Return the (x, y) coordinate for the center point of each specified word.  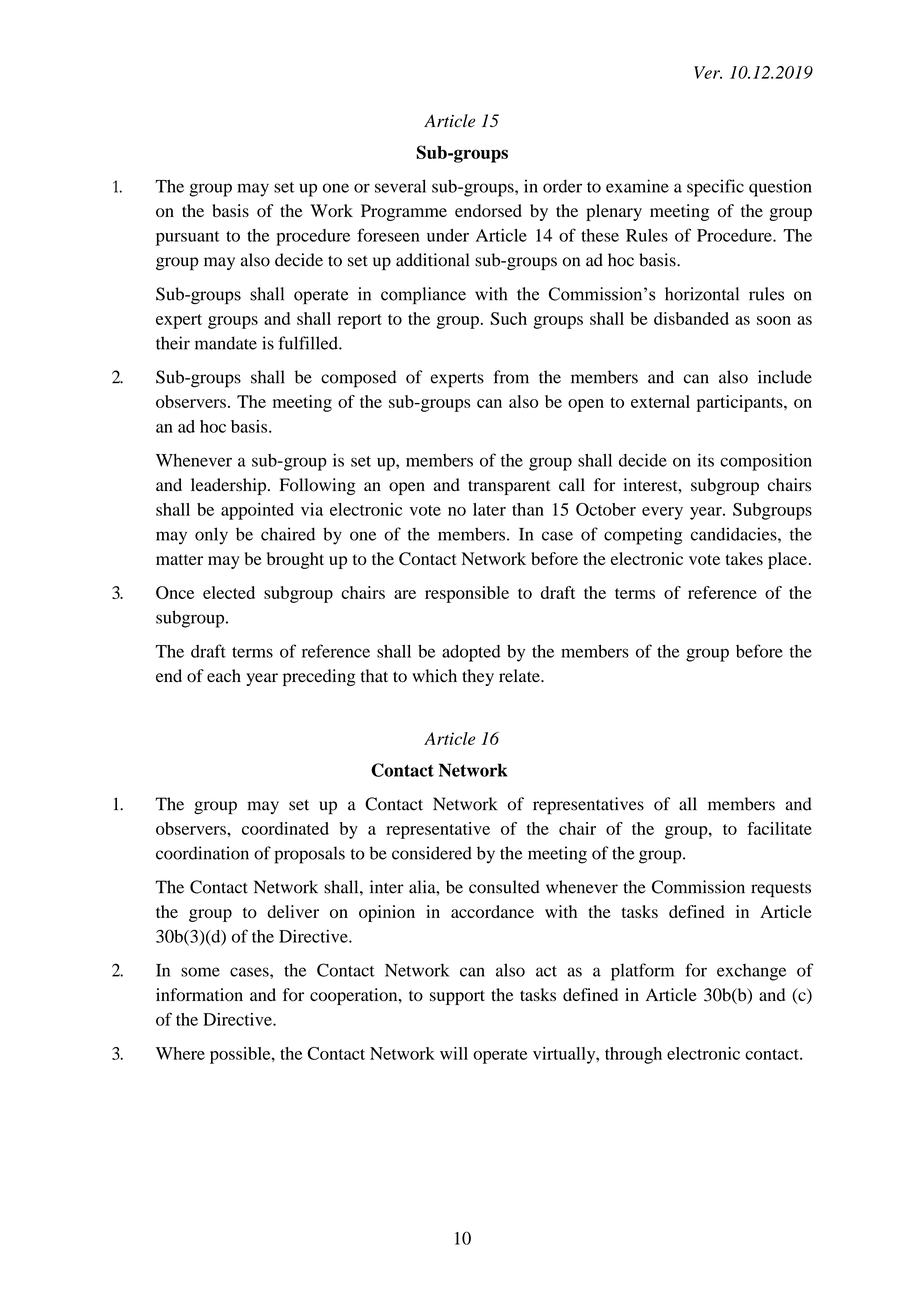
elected (229, 592)
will (454, 1053)
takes (744, 558)
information (199, 995)
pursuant (188, 238)
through (633, 1055)
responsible (467, 594)
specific (715, 188)
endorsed (488, 211)
